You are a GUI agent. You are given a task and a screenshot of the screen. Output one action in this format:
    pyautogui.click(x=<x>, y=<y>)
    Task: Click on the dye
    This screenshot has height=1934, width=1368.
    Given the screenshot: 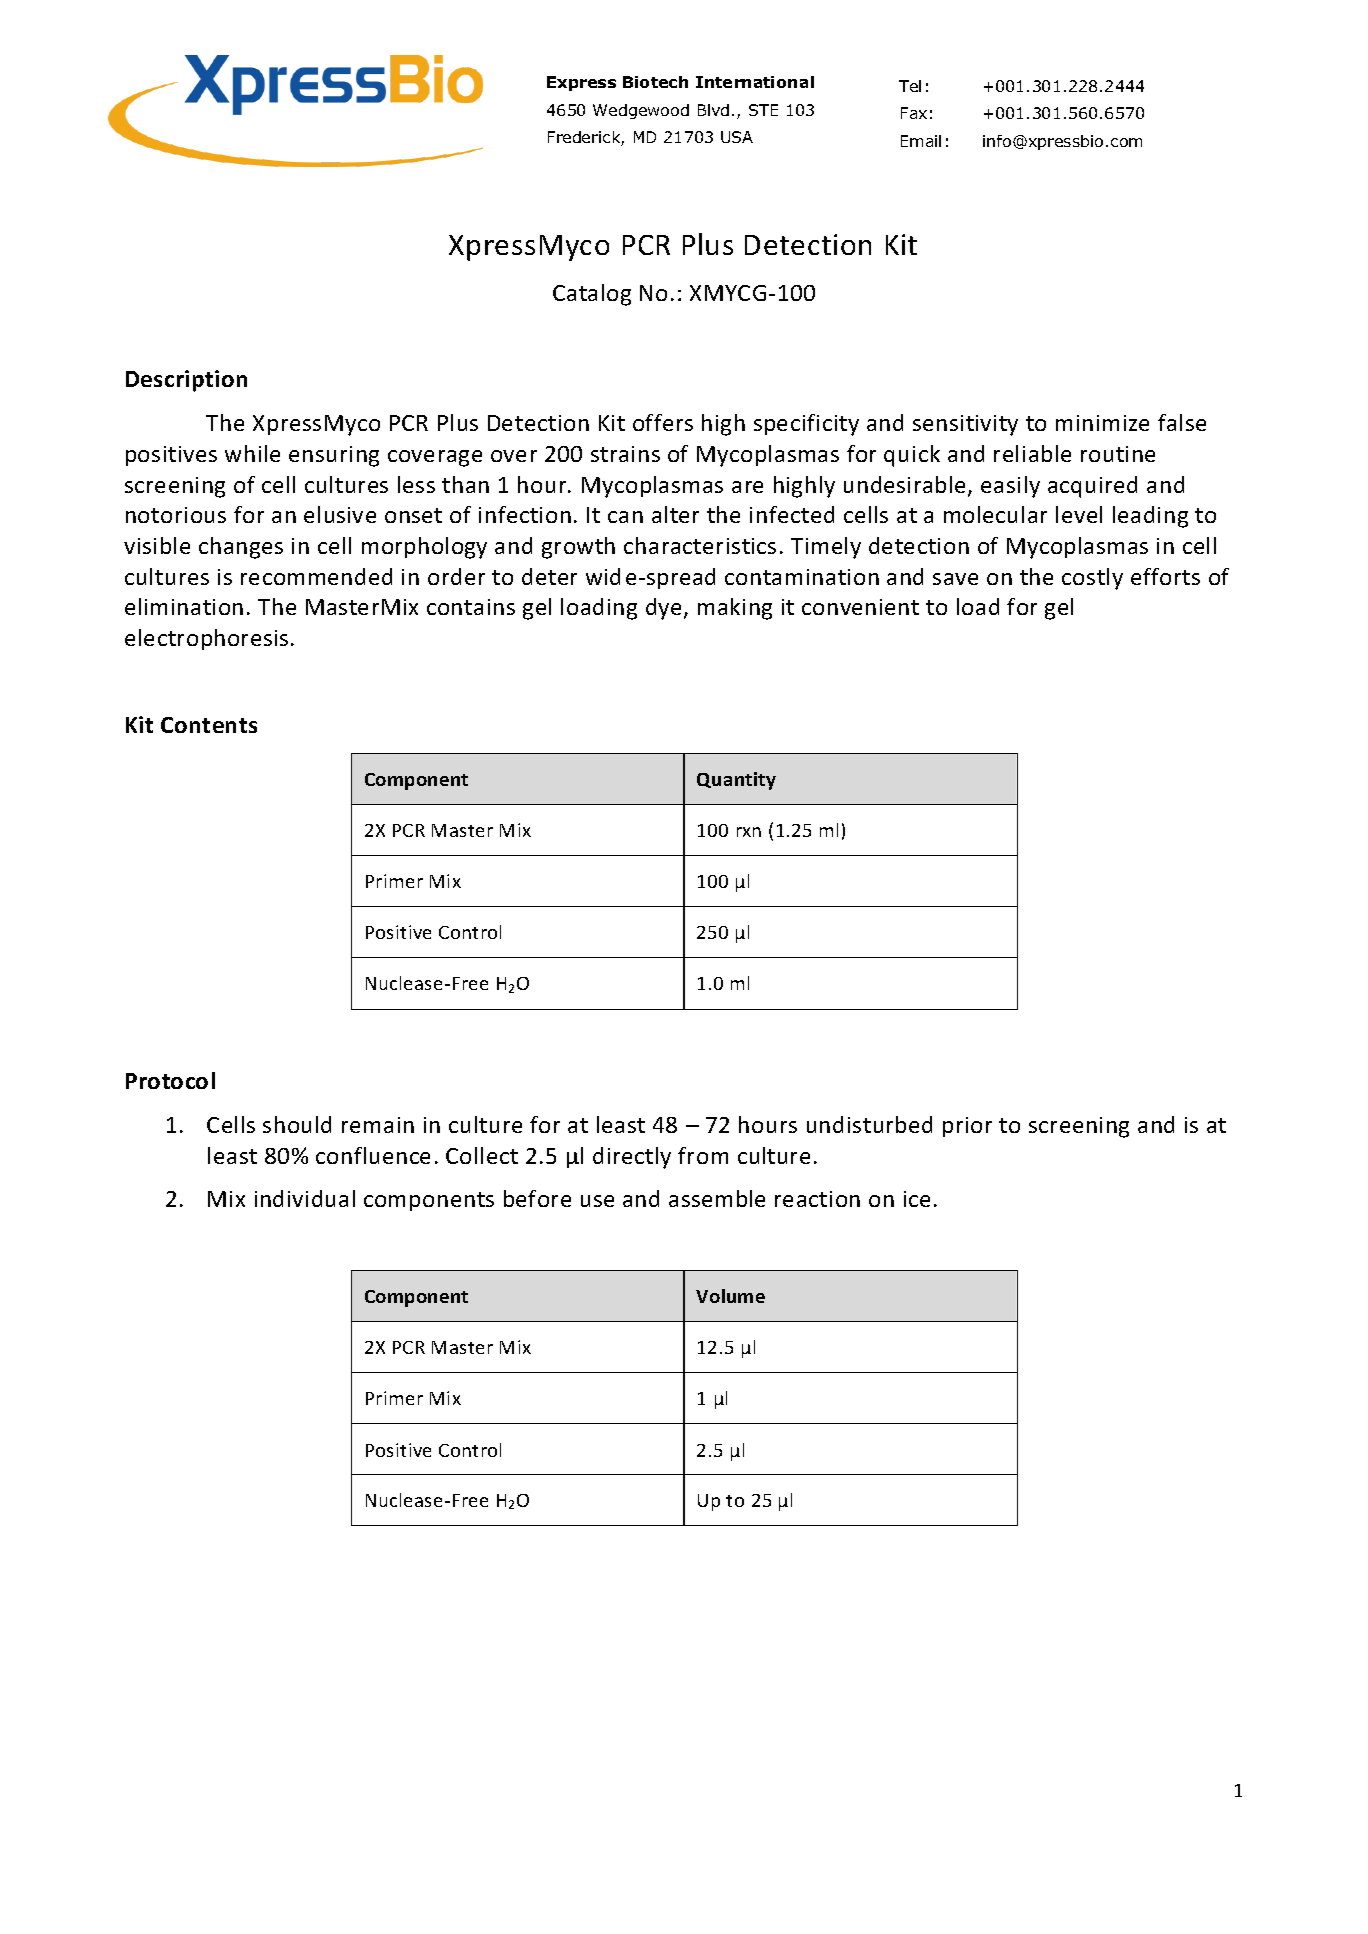 What is the action you would take?
    pyautogui.click(x=663, y=609)
